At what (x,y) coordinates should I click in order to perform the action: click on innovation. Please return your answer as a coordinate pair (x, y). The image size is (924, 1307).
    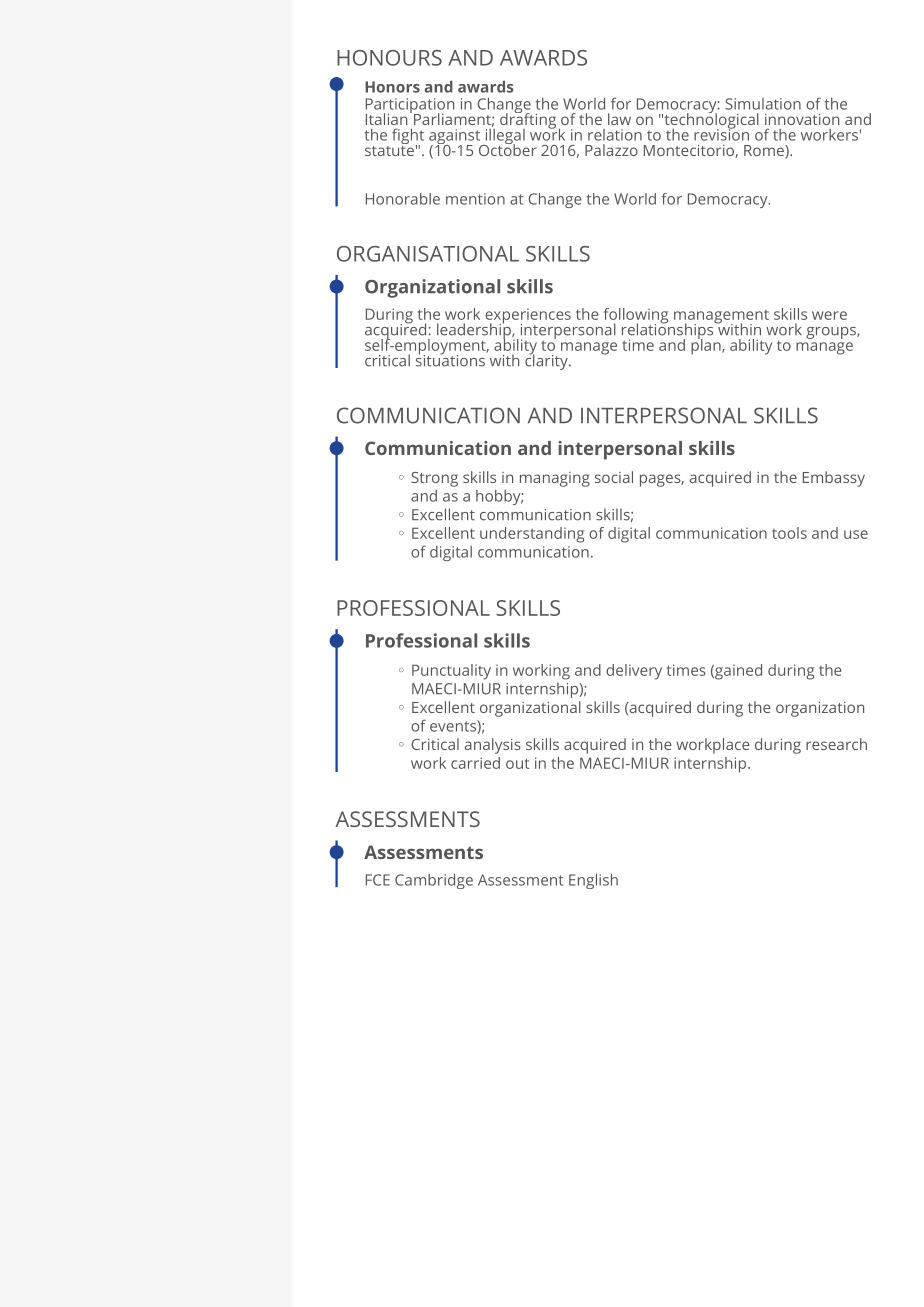
    Looking at the image, I should click on (802, 119).
